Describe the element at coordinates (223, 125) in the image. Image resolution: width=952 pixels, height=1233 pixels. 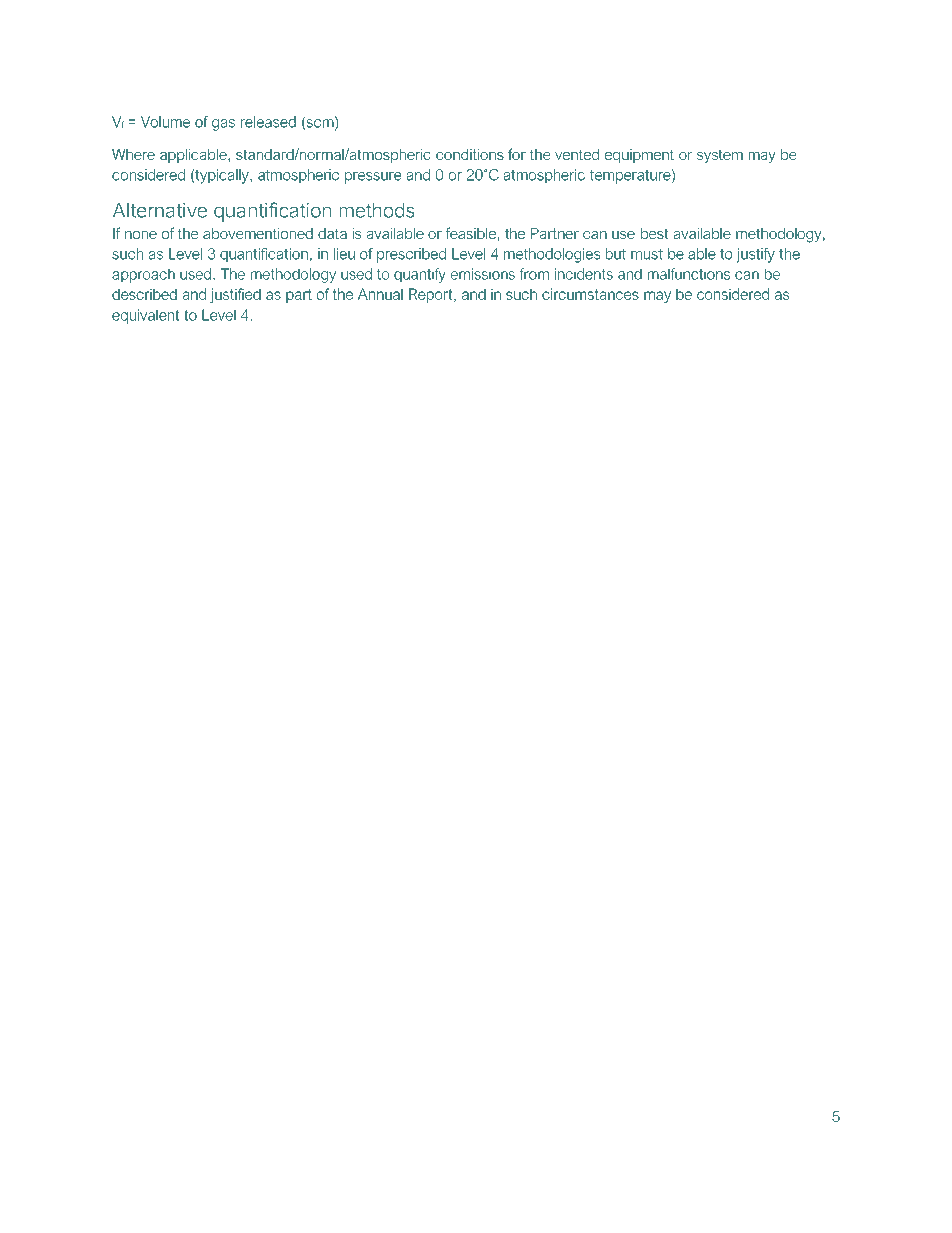
I see `gas` at that location.
